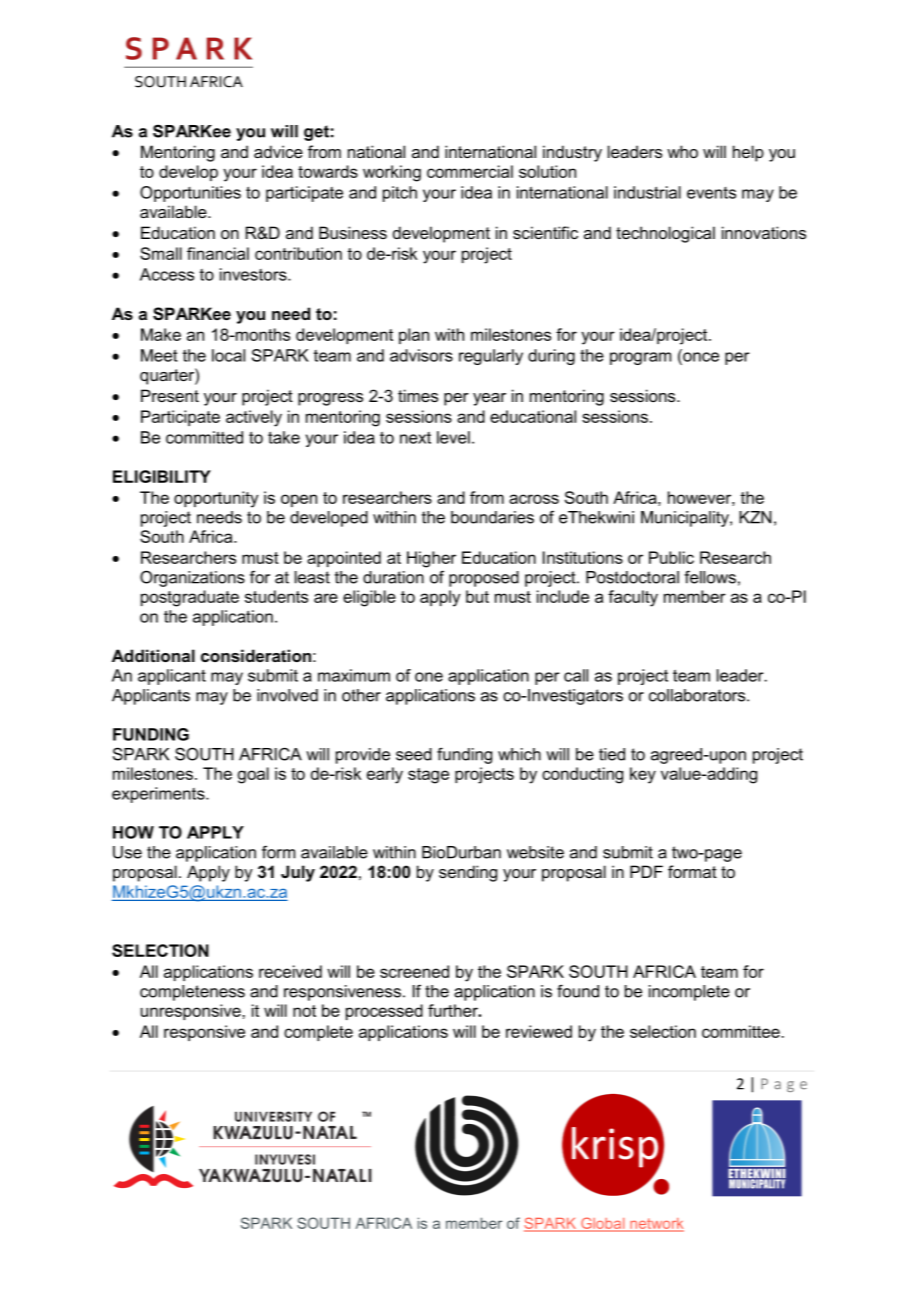 This screenshot has height=1308, width=924. What do you see at coordinates (190, 194) in the screenshot?
I see `Opportunities` at bounding box center [190, 194].
